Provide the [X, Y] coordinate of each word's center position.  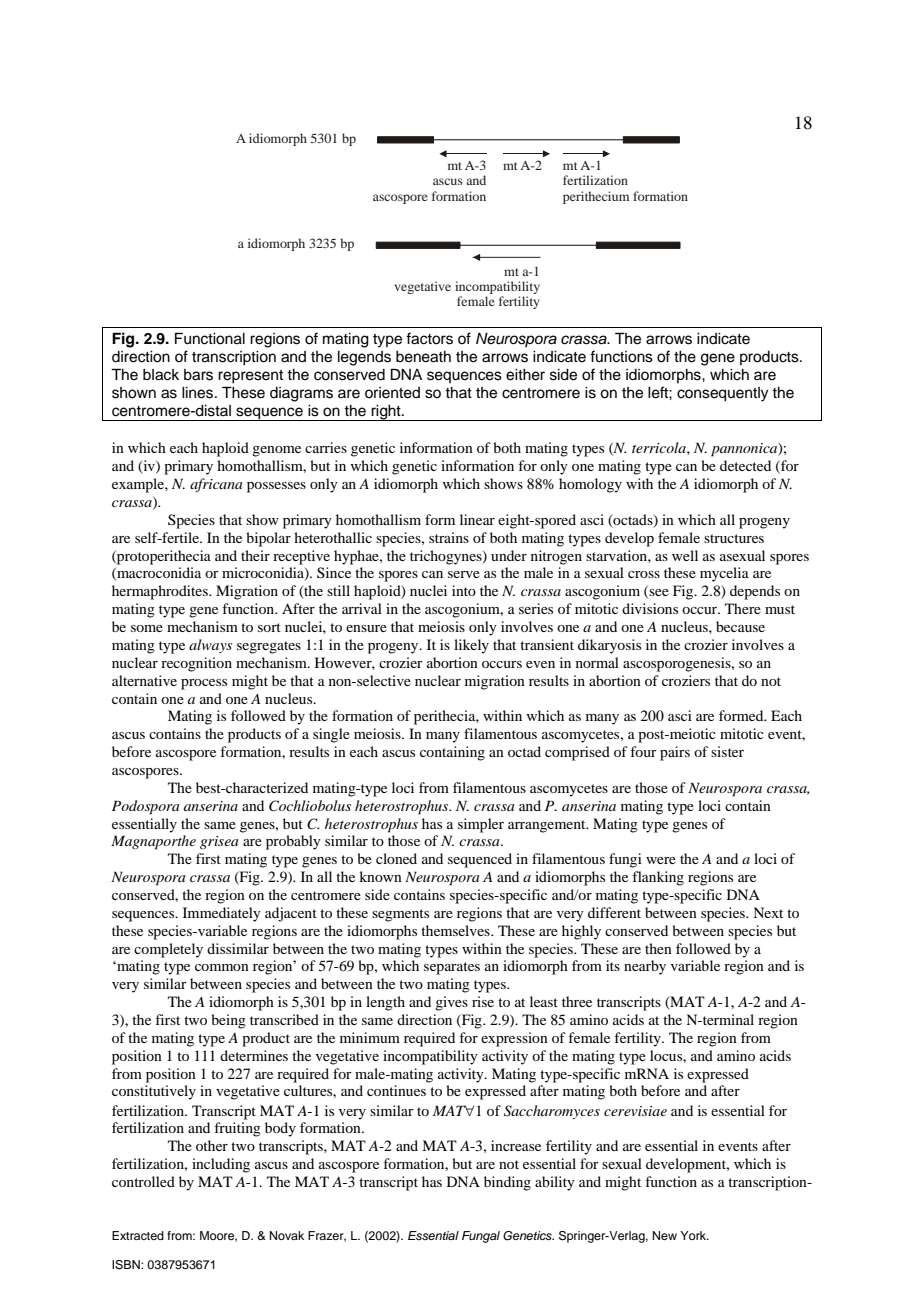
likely [471, 646]
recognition [196, 664]
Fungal [481, 1237]
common [222, 967]
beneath [423, 357]
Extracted [138, 1235]
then [658, 948]
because [740, 626]
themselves [456, 930]
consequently [722, 394]
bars [198, 375]
